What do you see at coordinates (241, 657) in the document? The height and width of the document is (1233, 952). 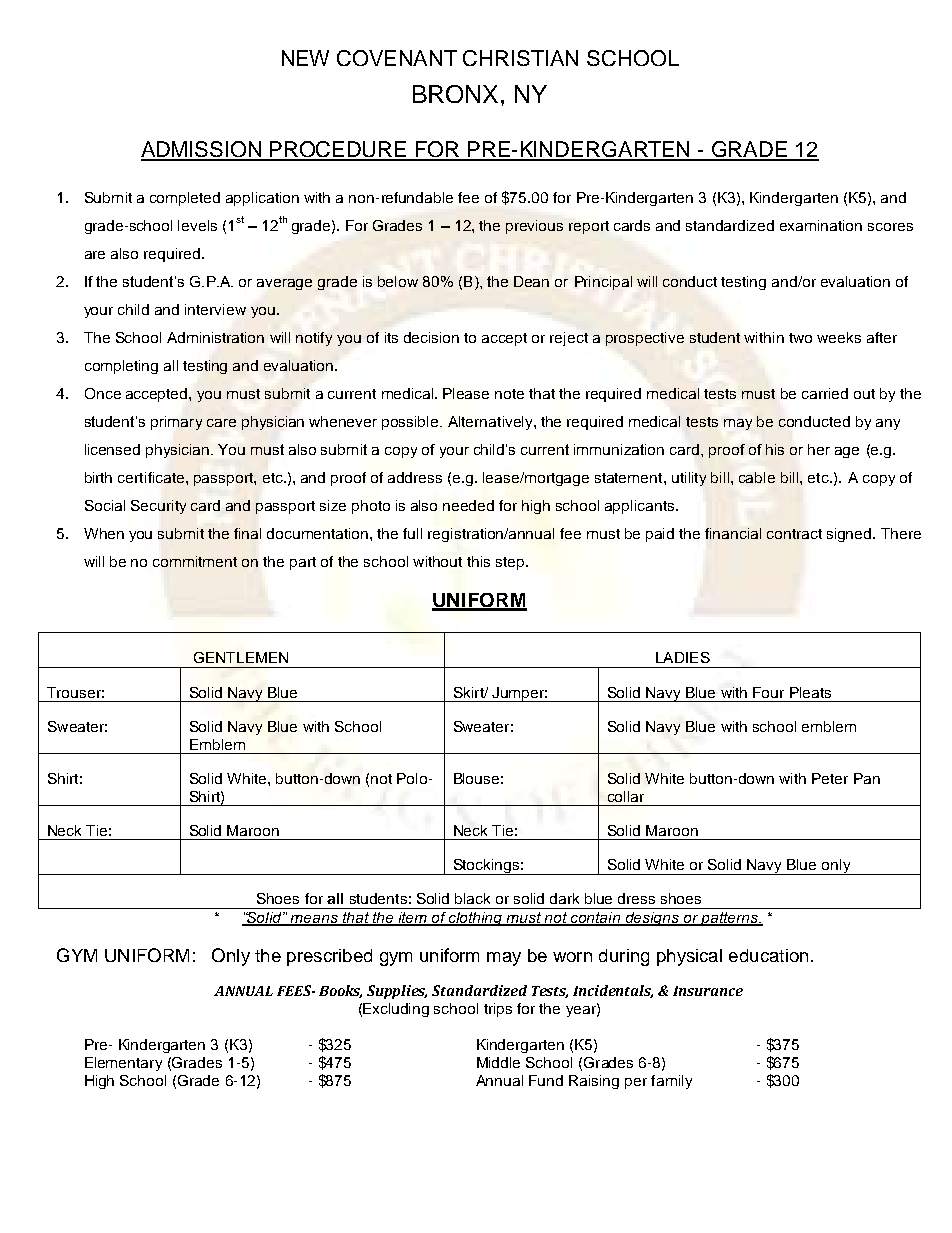 I see `GENTLEMEN` at bounding box center [241, 657].
